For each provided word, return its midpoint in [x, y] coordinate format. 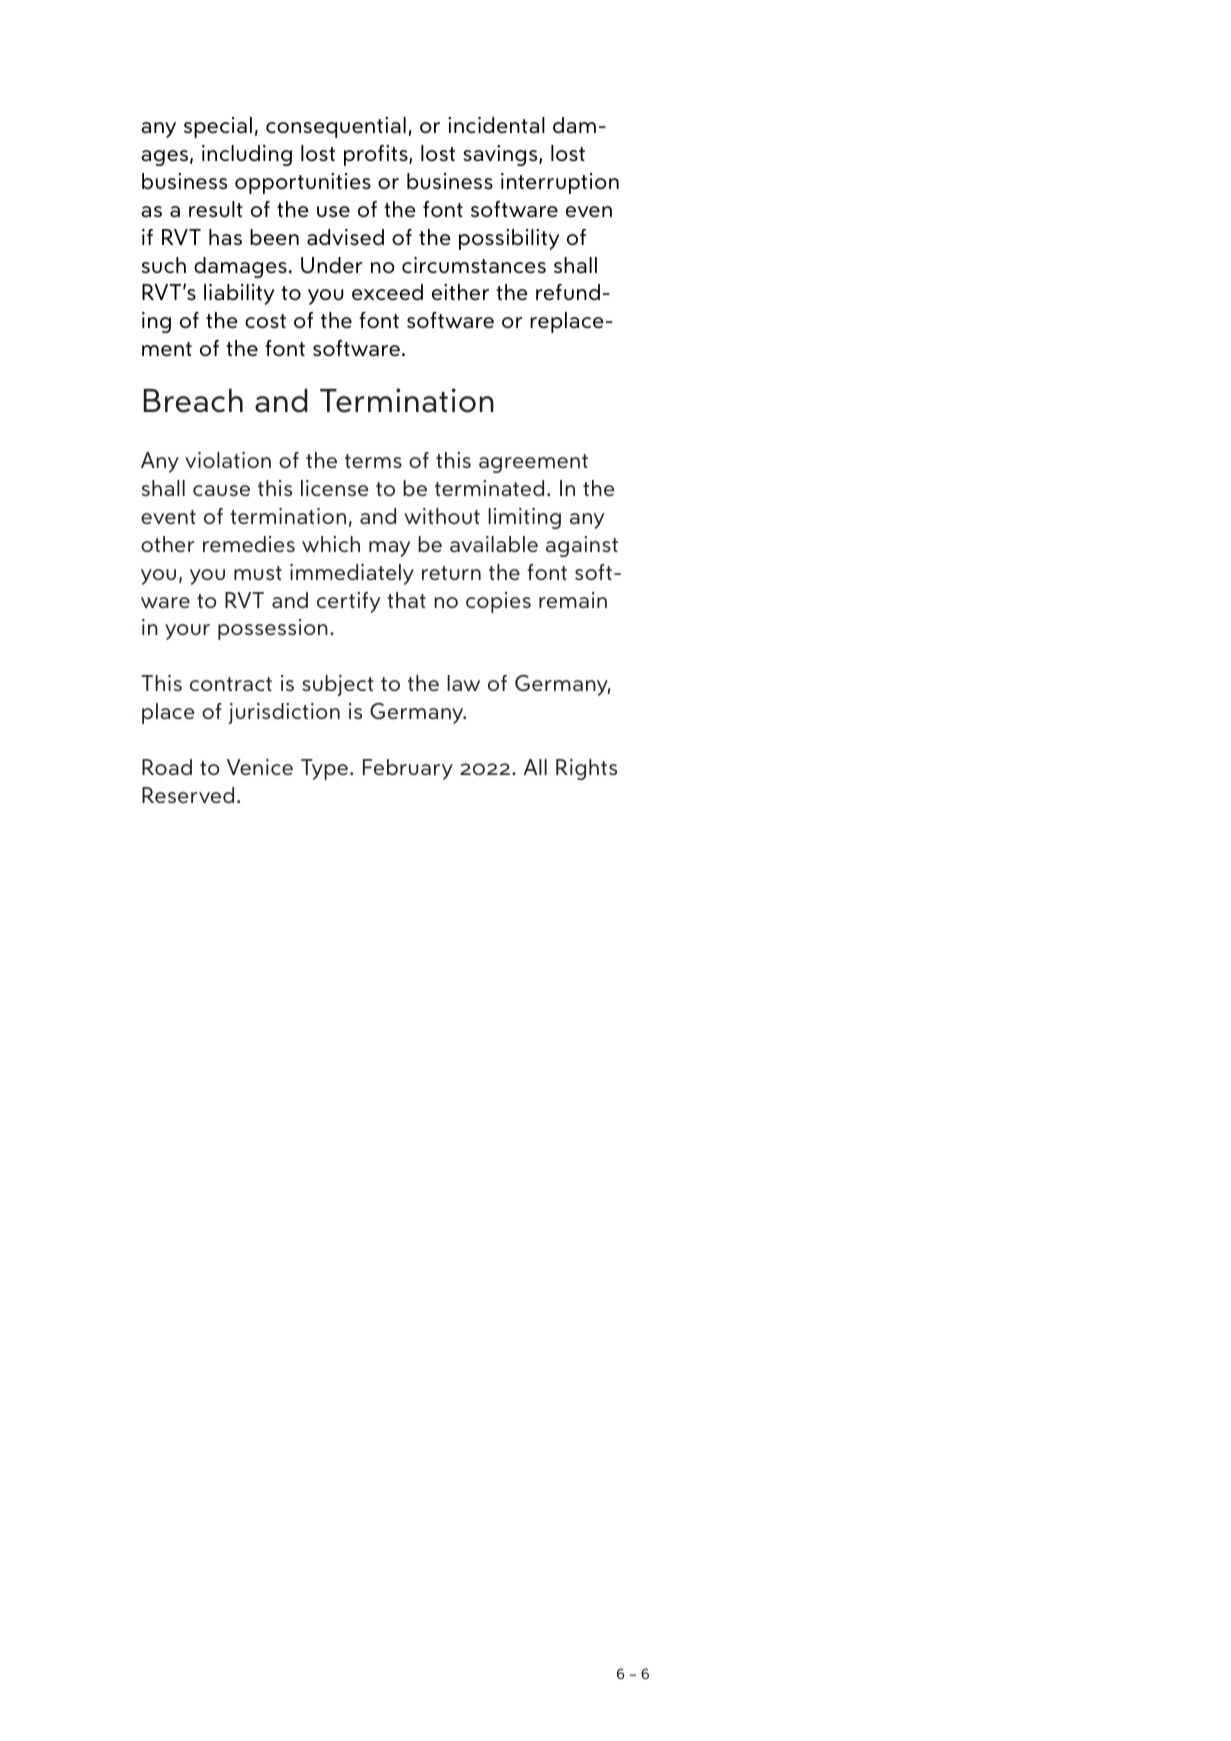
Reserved [188, 795]
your [187, 632]
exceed [387, 292]
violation [228, 460]
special [218, 127]
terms [373, 461]
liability [239, 294]
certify [348, 602]
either [460, 292]
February [408, 769]
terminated [489, 488]
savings [501, 155]
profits [377, 155]
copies [498, 602]
